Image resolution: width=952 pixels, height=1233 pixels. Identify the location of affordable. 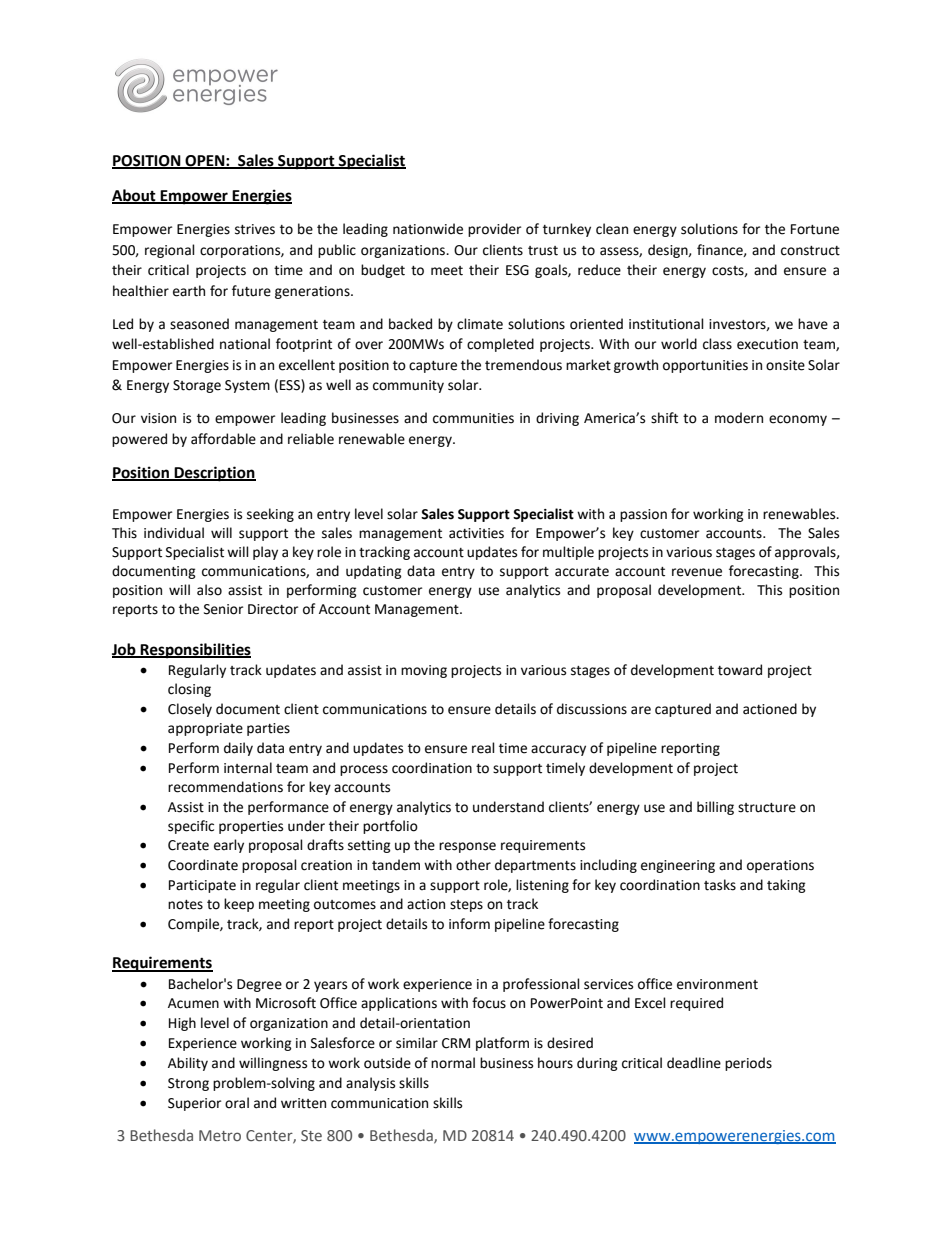
(223, 439).
